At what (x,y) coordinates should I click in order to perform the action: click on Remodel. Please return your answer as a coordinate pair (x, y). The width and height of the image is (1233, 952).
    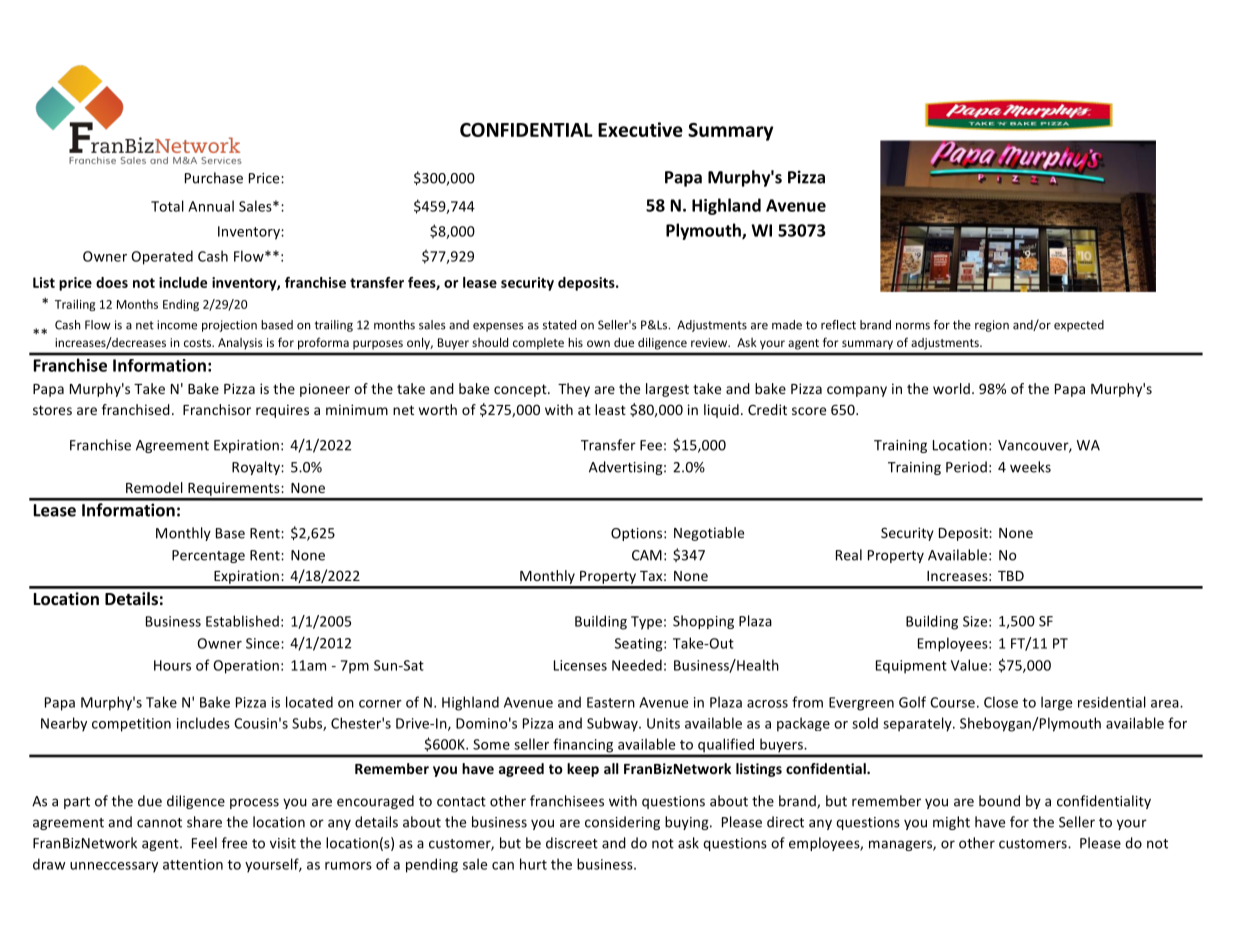
    Looking at the image, I should click on (154, 487).
